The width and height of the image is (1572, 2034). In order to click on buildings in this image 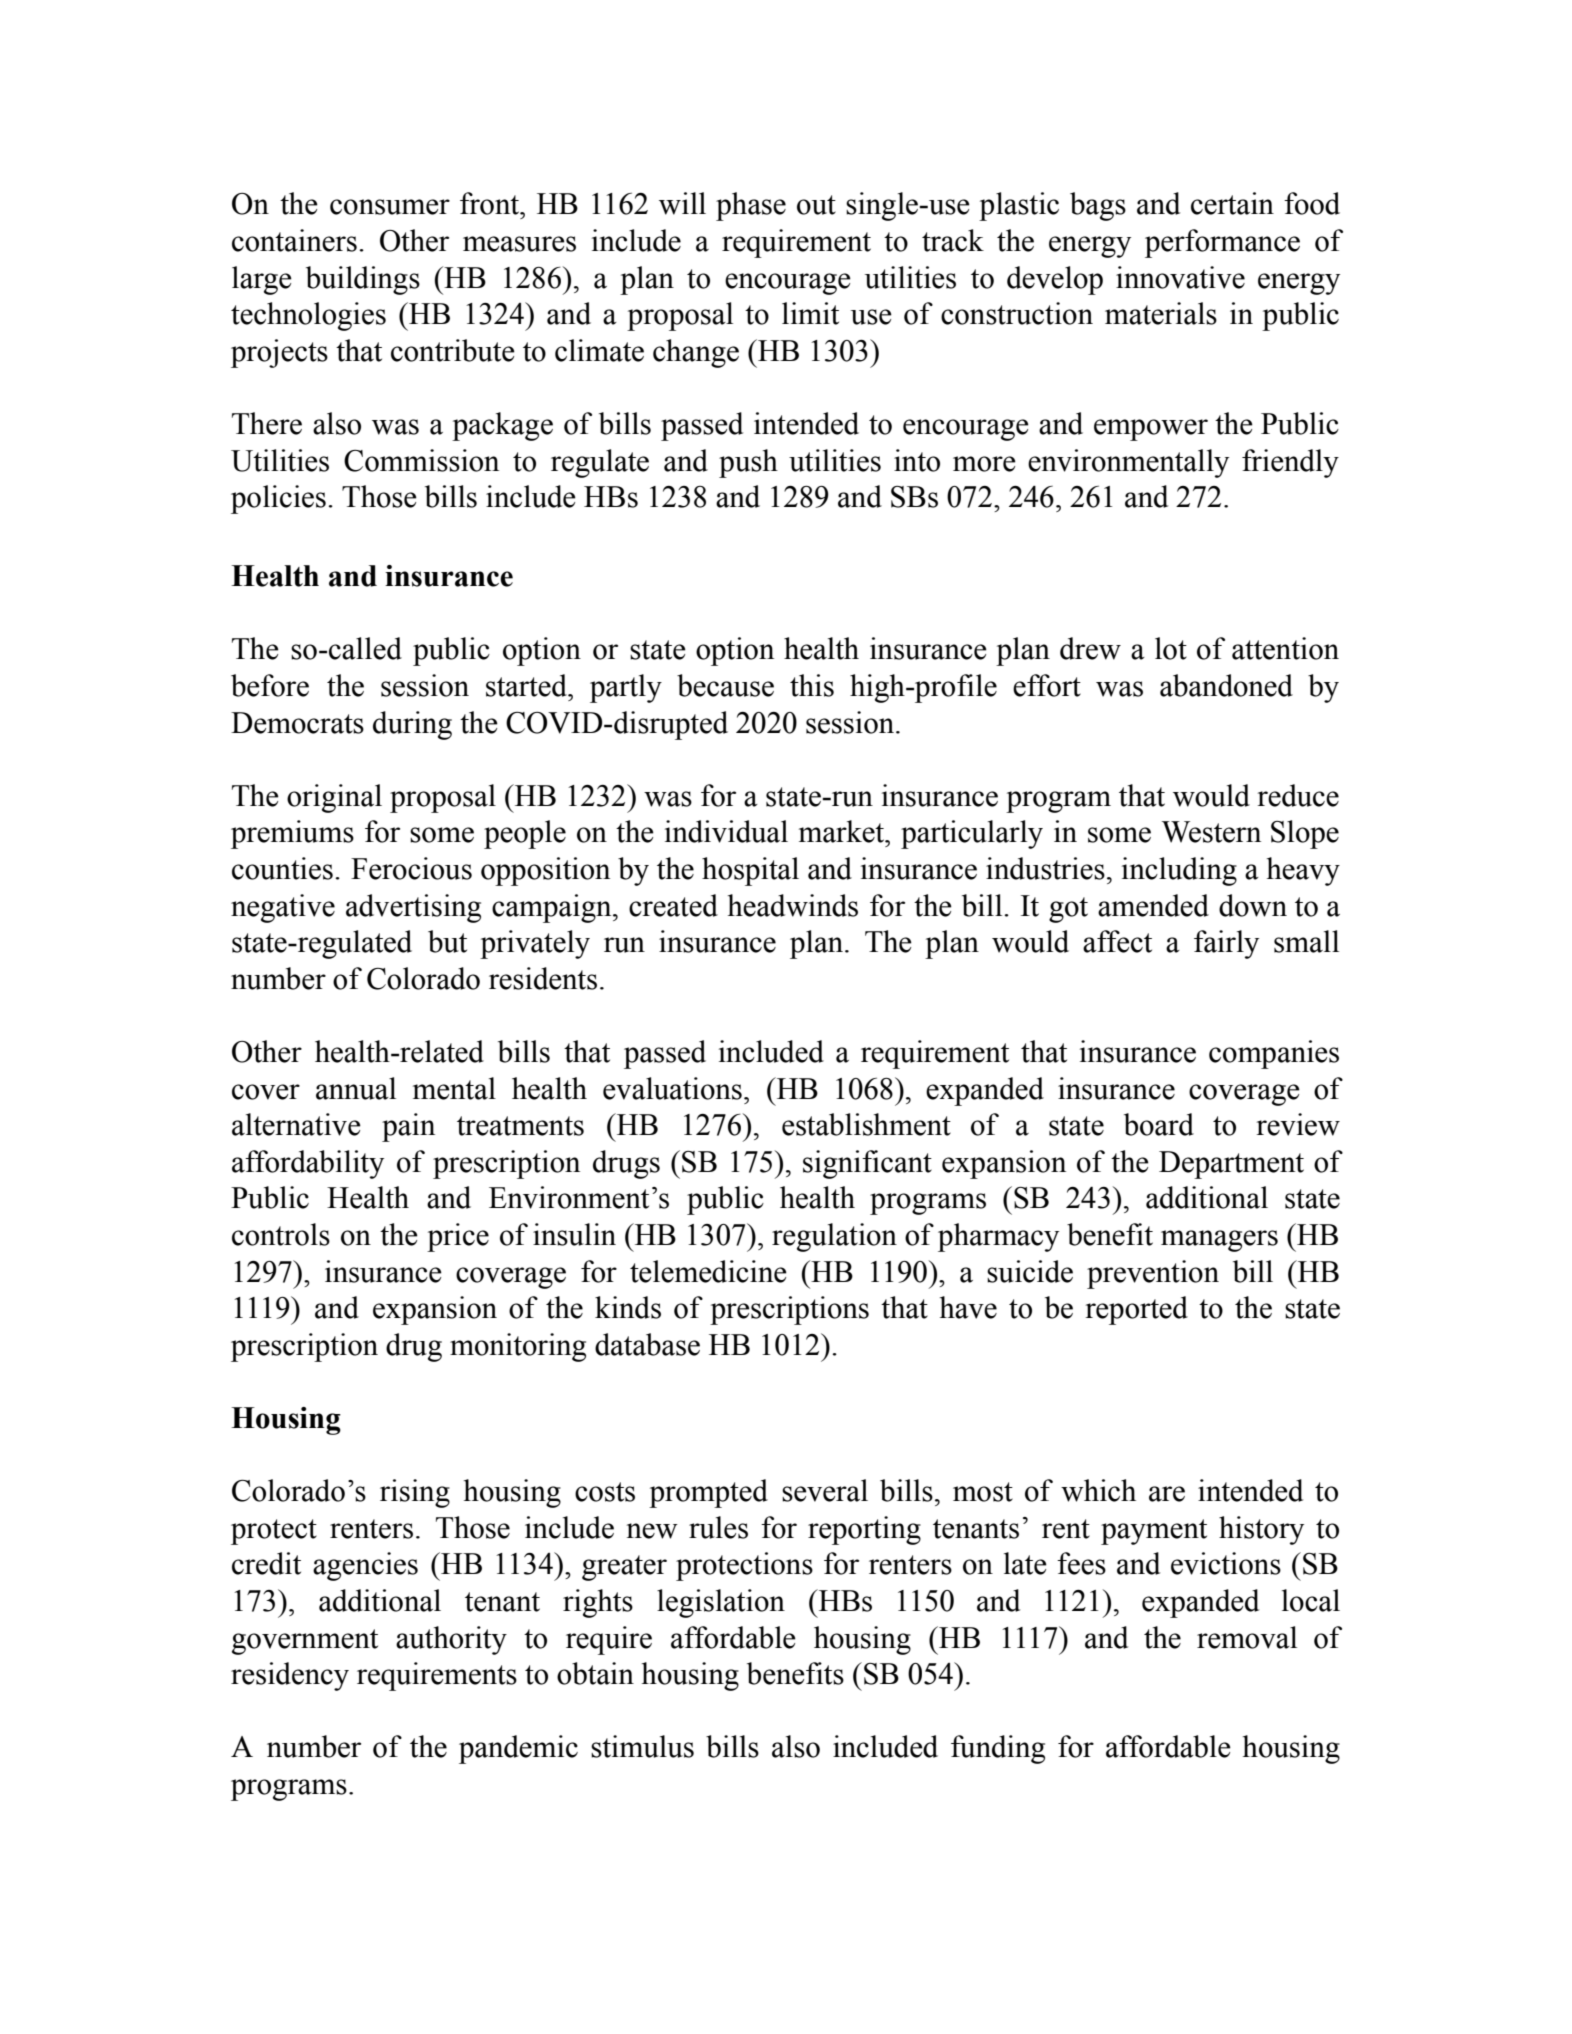, I will do `click(363, 280)`.
